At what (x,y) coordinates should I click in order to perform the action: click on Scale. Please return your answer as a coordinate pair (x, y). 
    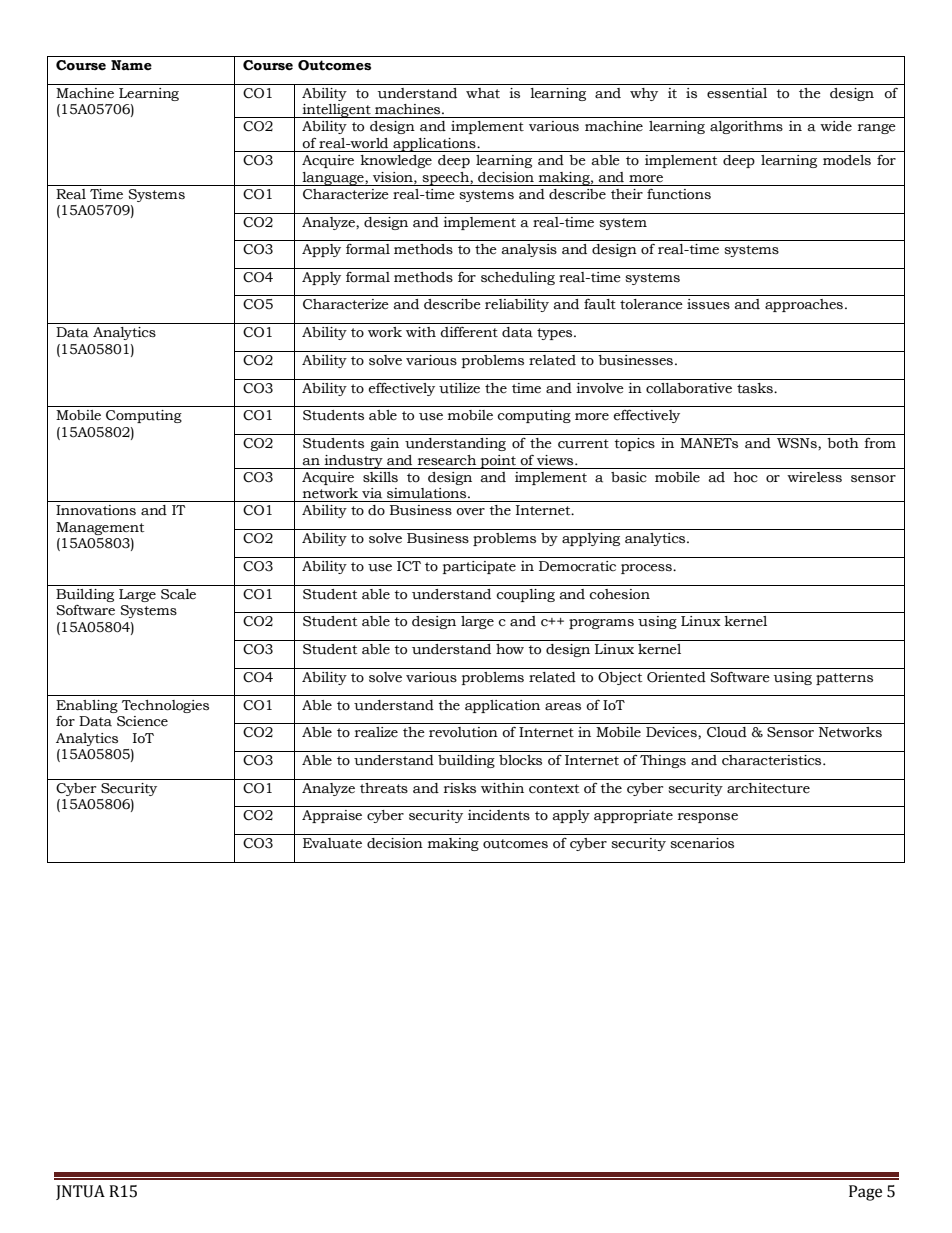
    Looking at the image, I should click on (178, 594).
